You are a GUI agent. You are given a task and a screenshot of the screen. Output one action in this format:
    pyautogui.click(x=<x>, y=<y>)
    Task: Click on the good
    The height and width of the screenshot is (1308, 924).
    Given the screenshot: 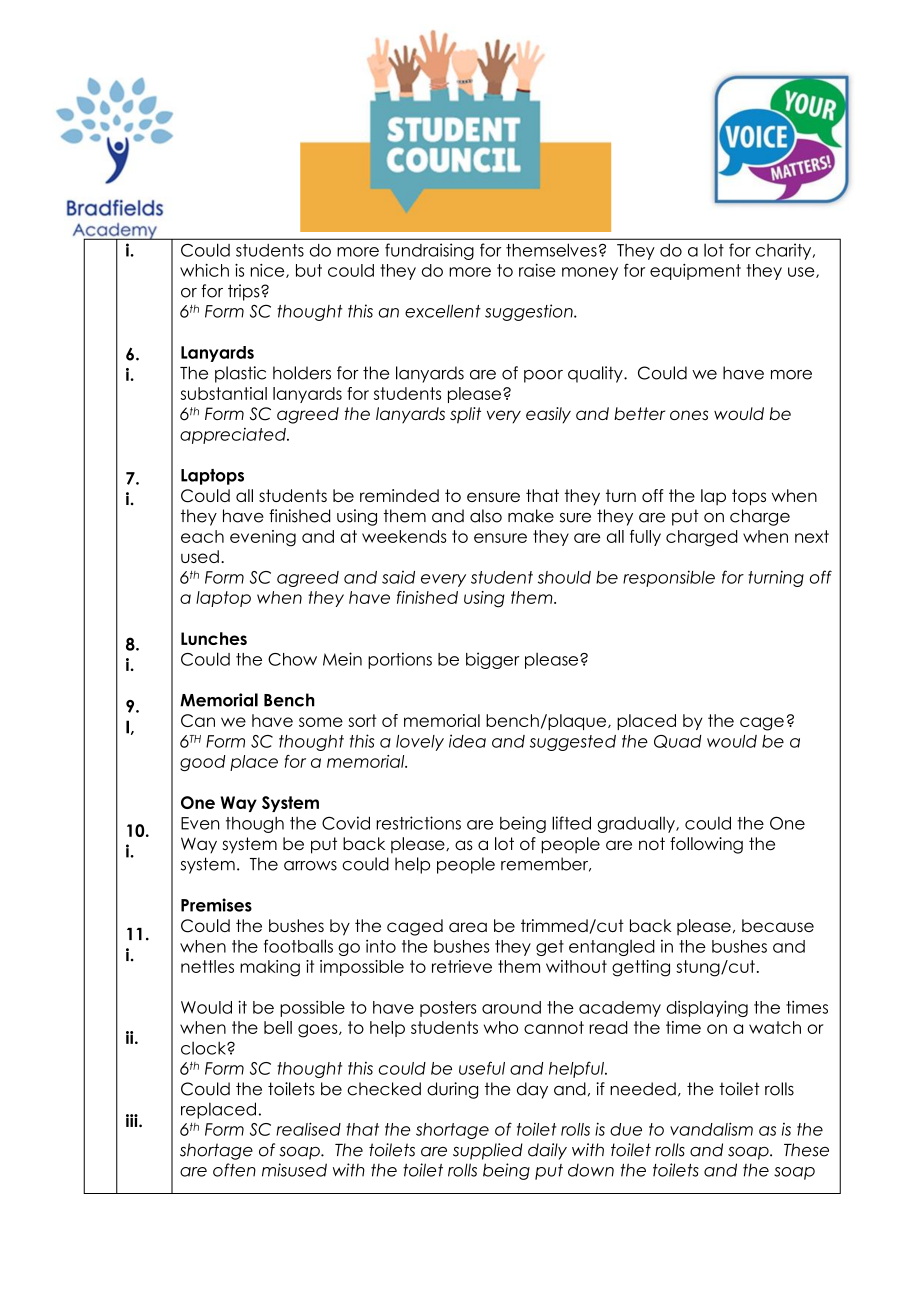 What is the action you would take?
    pyautogui.click(x=203, y=763)
